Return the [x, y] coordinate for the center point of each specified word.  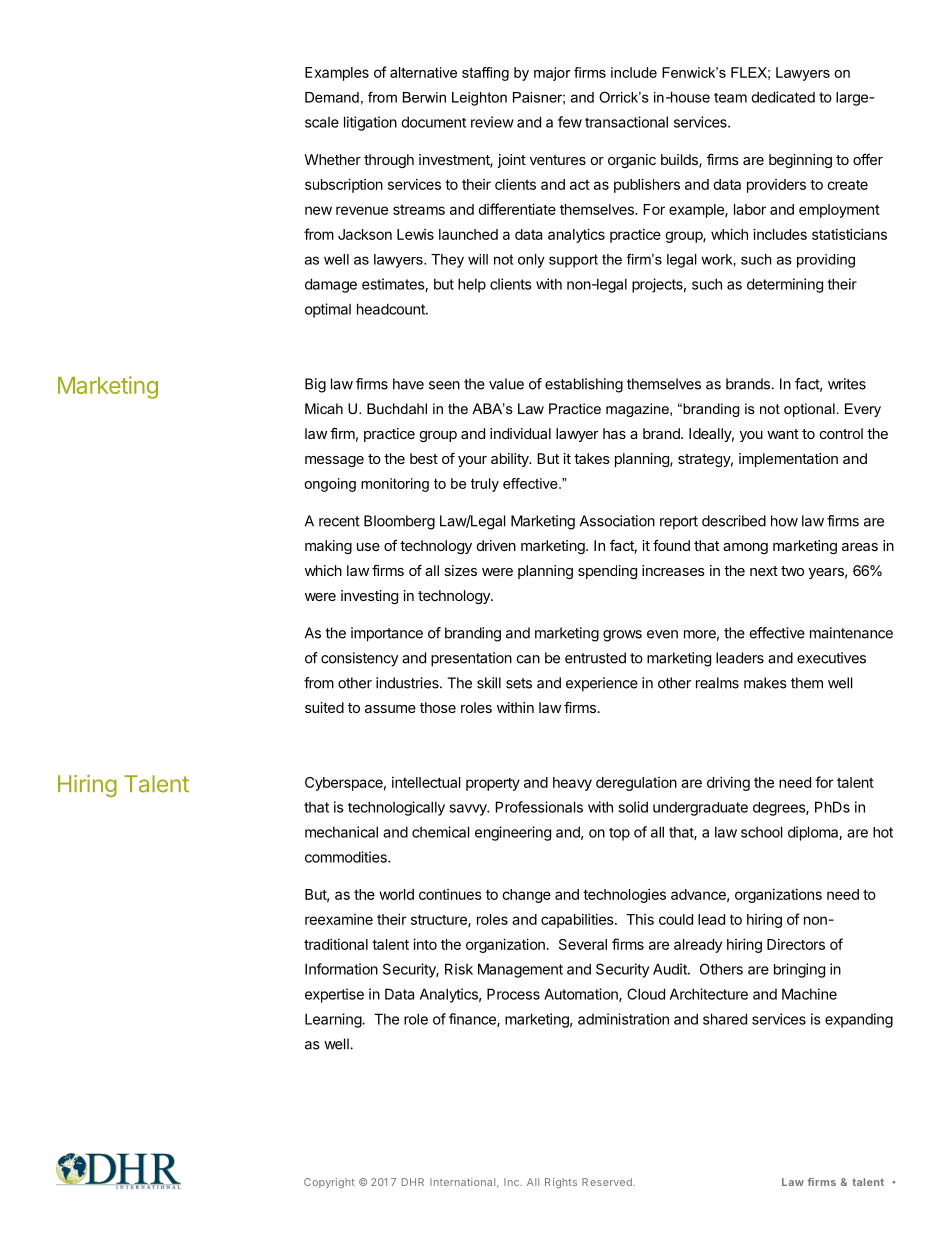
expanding [859, 1020]
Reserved [608, 1182]
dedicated [783, 97]
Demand [332, 97]
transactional [626, 122]
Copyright [329, 1183]
